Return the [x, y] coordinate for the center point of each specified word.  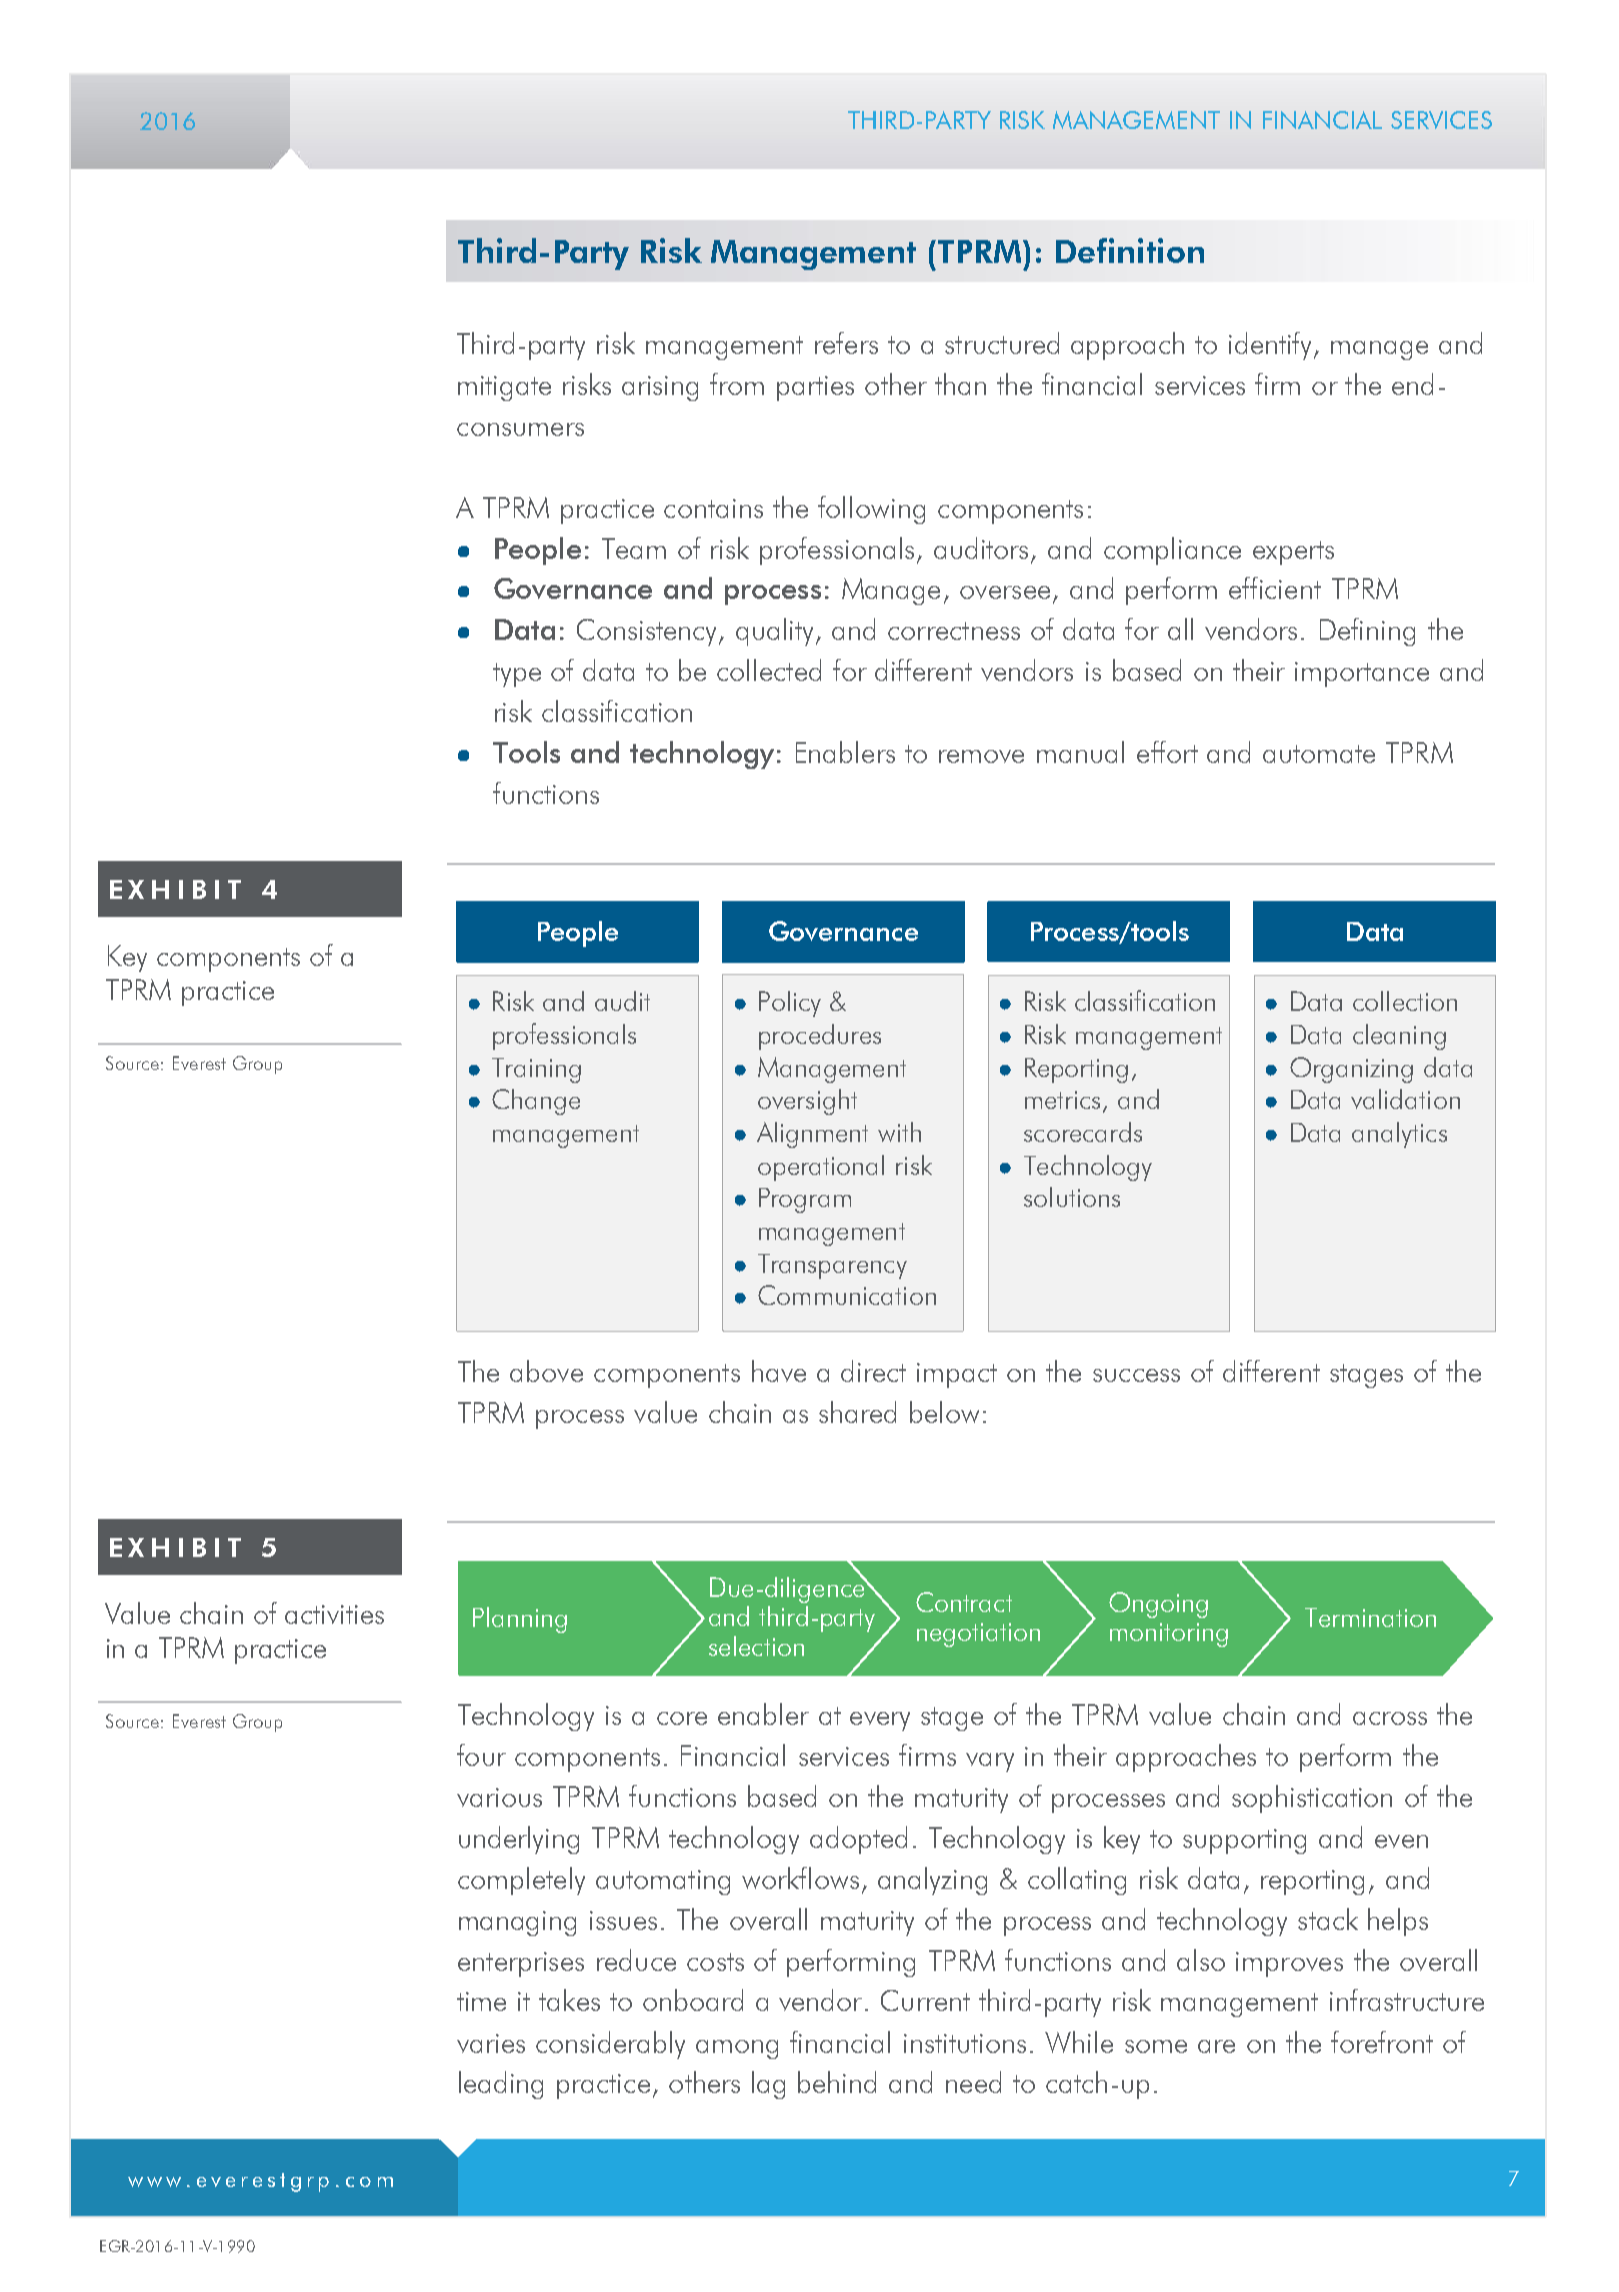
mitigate [504, 388]
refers [846, 343]
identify [1272, 346]
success [1136, 1375]
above [546, 1371]
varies [491, 2043]
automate [1319, 754]
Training [536, 1070]
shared [857, 1412]
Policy [790, 1004]
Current [925, 2000]
